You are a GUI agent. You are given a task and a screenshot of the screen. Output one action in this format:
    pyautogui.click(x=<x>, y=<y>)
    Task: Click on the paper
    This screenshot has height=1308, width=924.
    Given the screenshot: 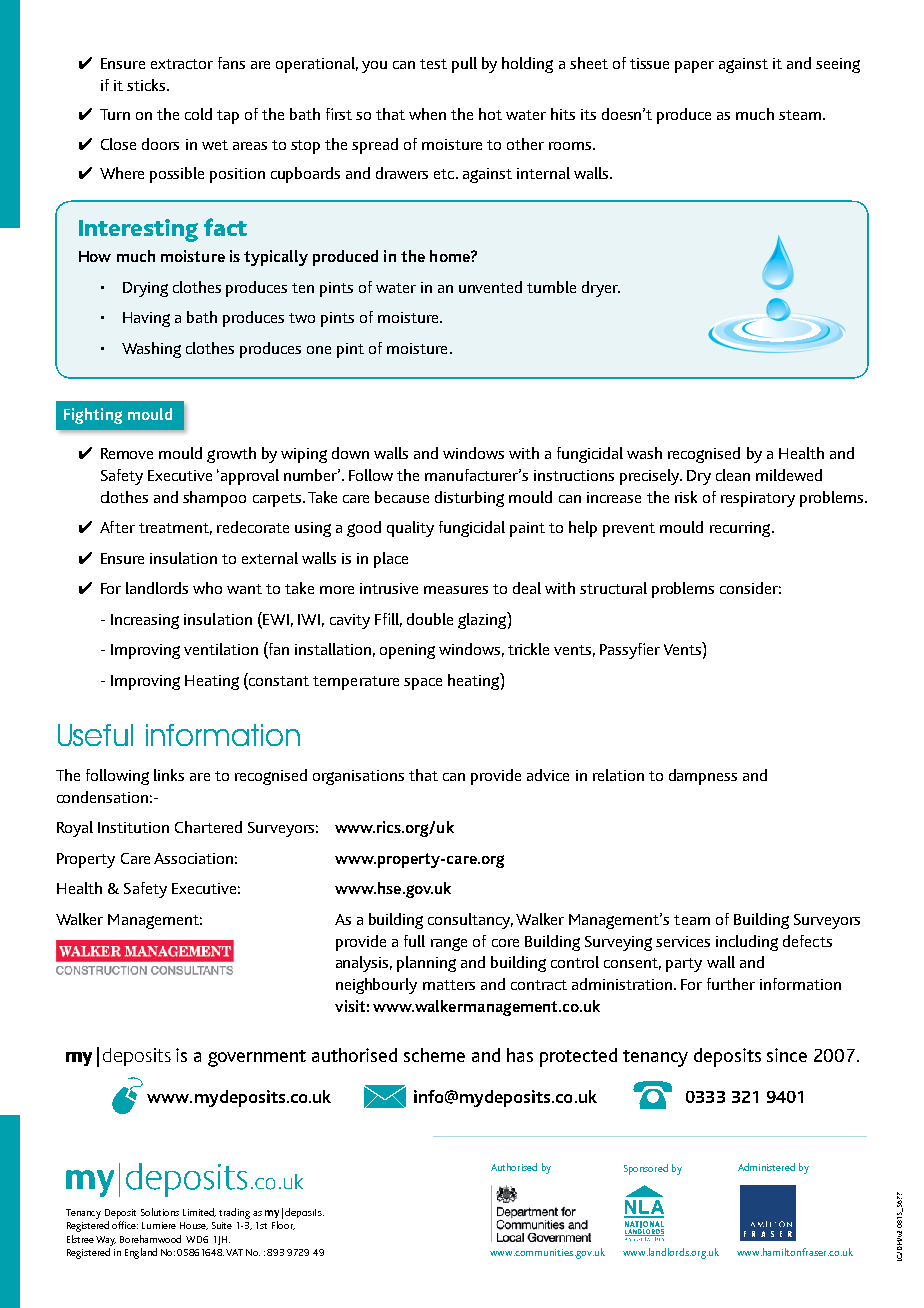 What is the action you would take?
    pyautogui.click(x=694, y=67)
